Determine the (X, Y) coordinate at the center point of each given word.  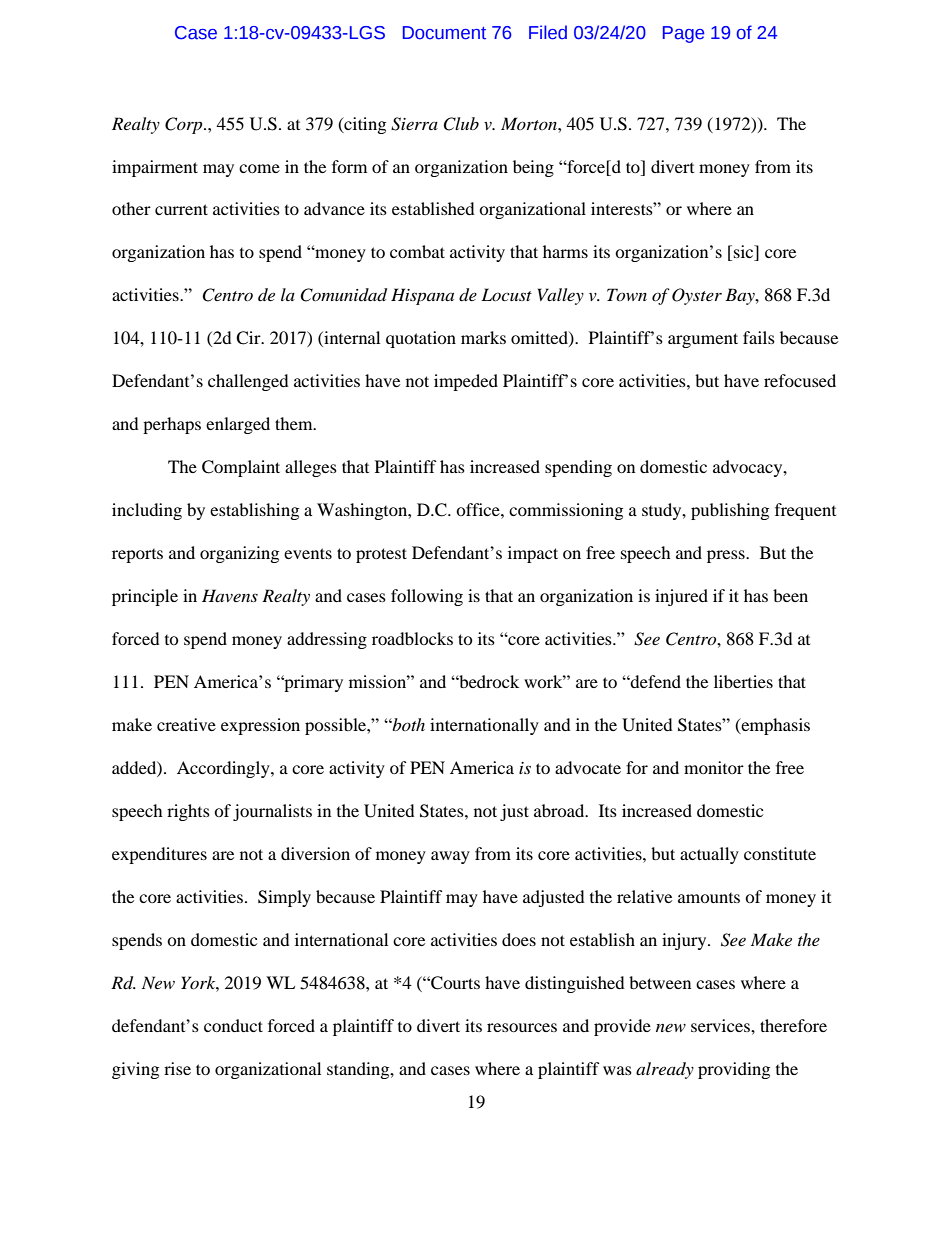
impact (533, 554)
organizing (239, 554)
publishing (730, 511)
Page (683, 34)
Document (444, 33)
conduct (233, 1025)
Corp (185, 125)
